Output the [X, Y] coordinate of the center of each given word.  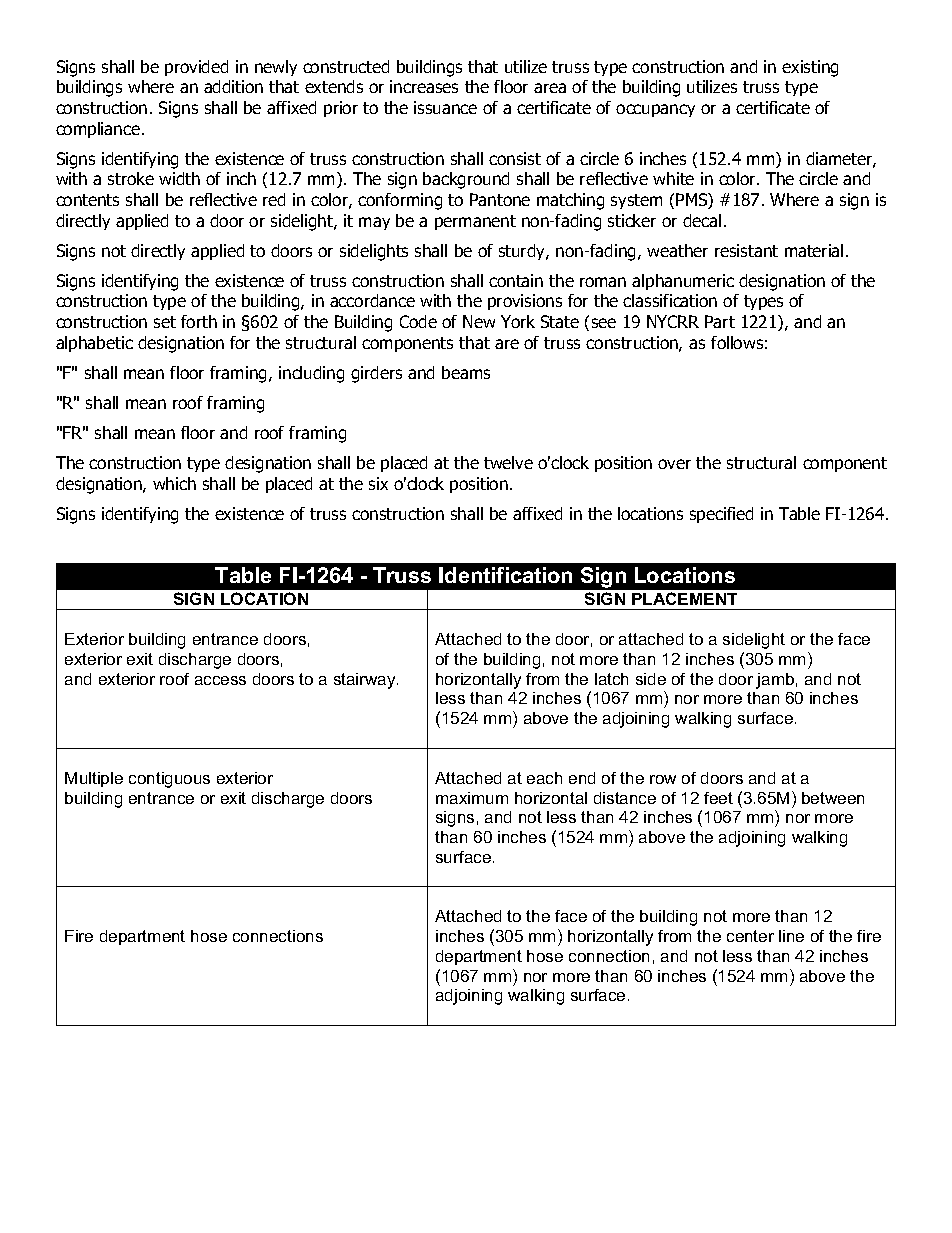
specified [721, 515]
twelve [508, 462]
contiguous [169, 780]
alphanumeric [683, 282]
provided [196, 68]
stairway [366, 681]
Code [418, 321]
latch [611, 679]
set [165, 322]
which [174, 483]
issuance [445, 107]
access [220, 680]
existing [810, 68]
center [750, 936]
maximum [472, 798]
